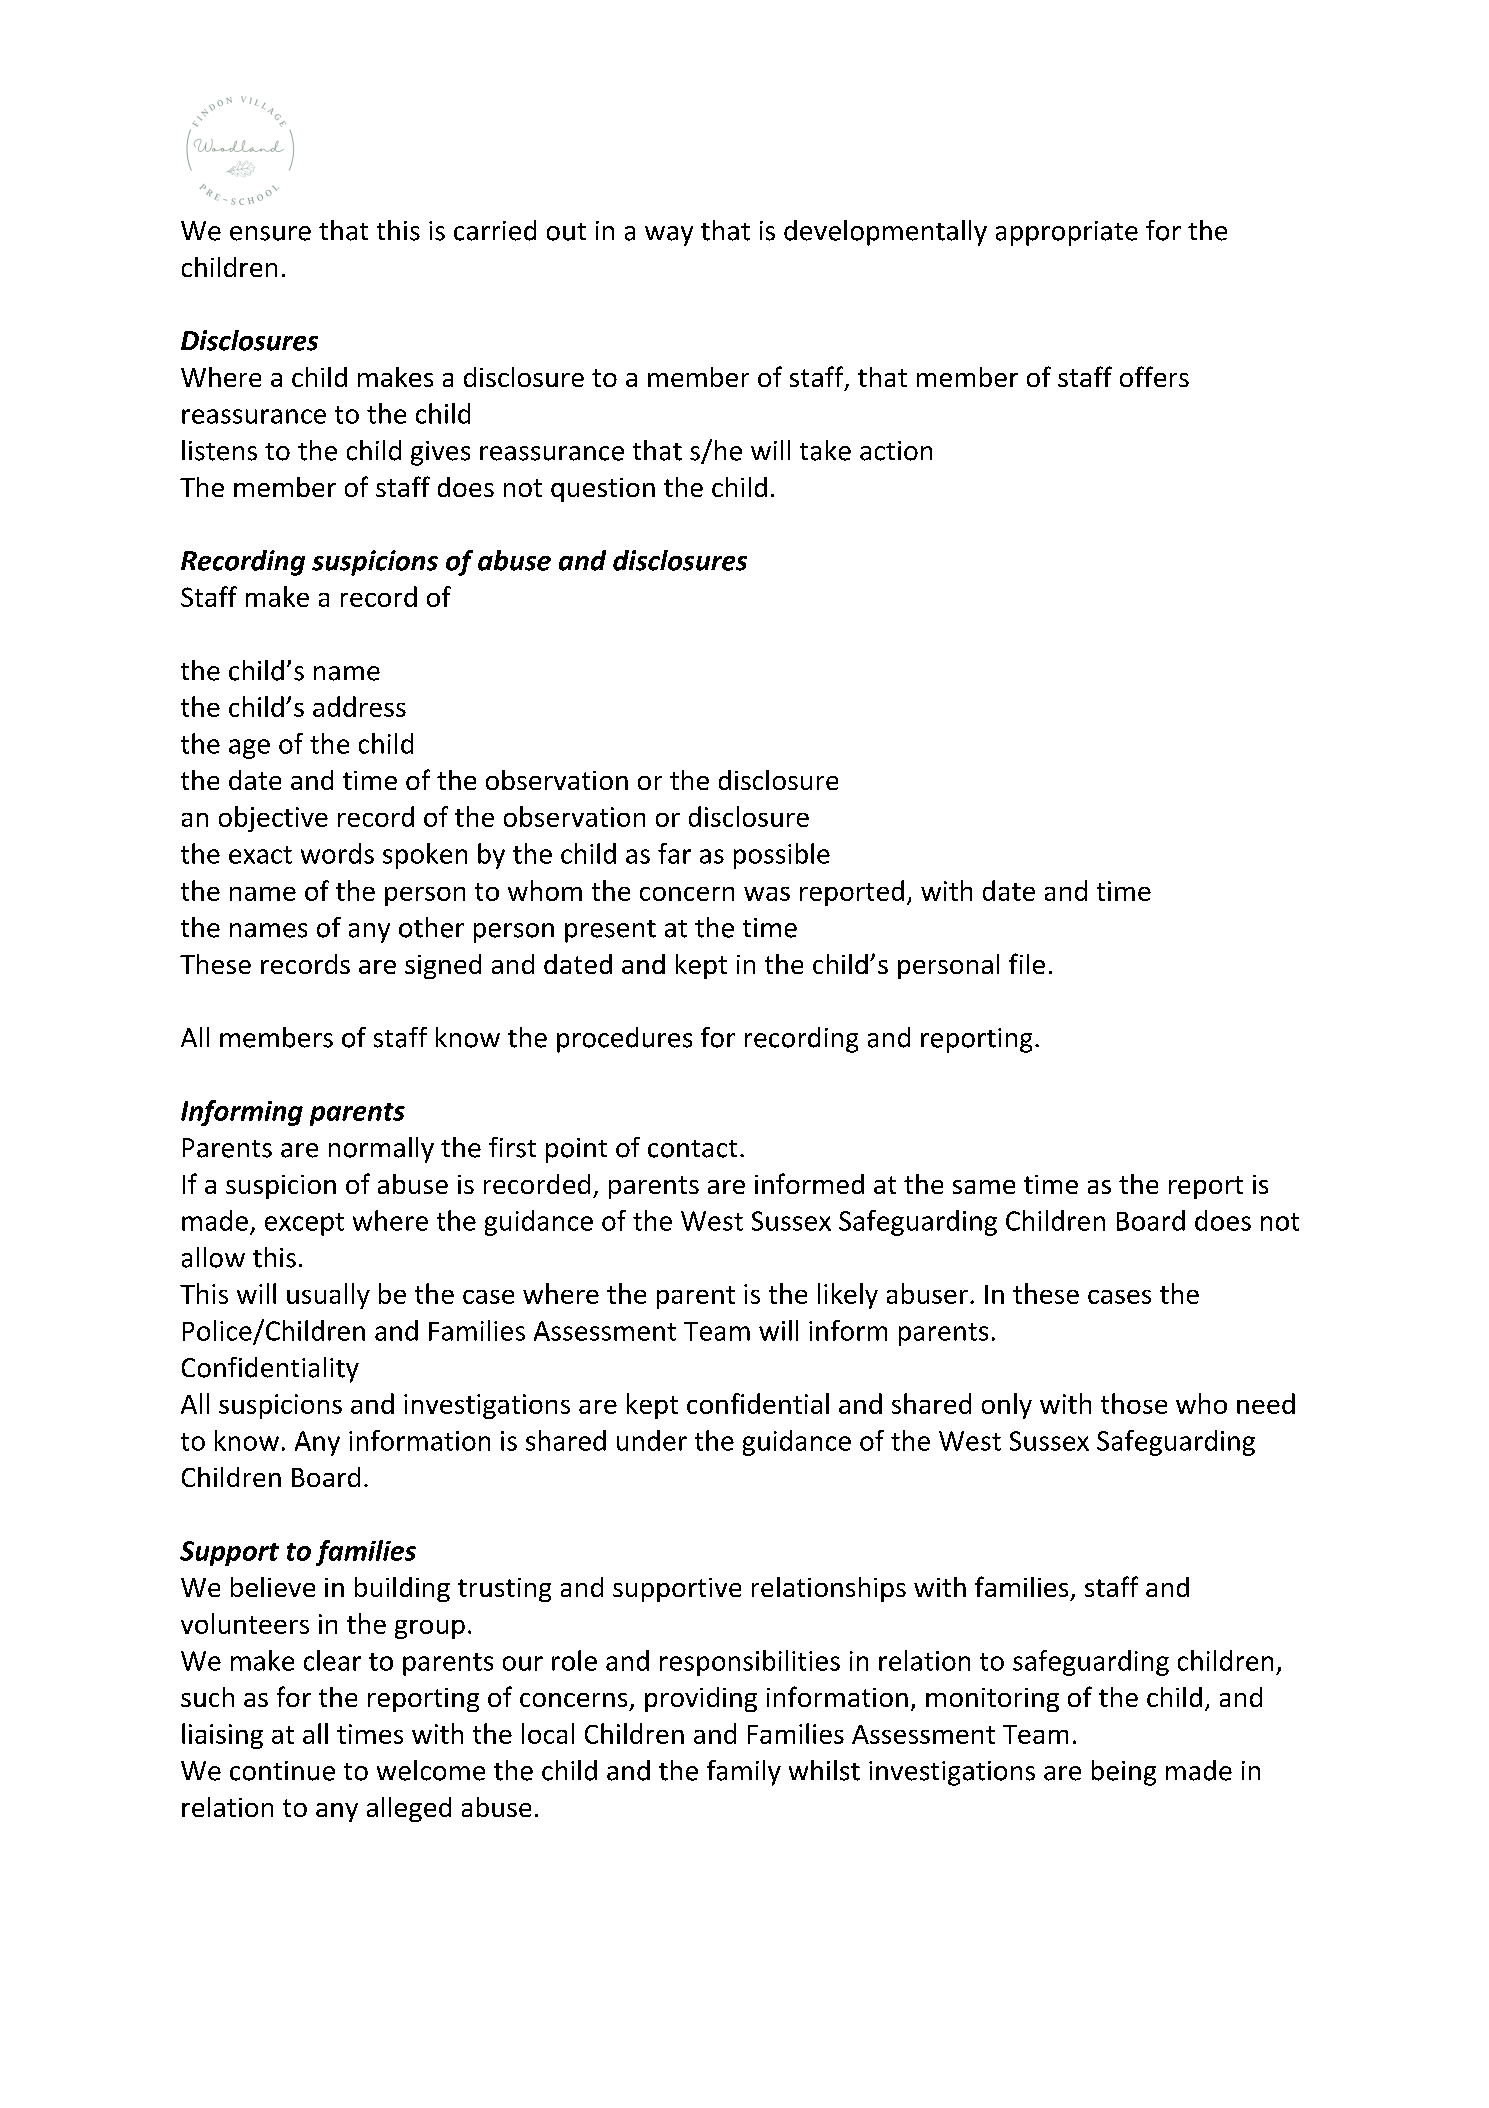 The width and height of the page is (1489, 2108). Describe the element at coordinates (1067, 233) in the page. I see `appropriate` at that location.
